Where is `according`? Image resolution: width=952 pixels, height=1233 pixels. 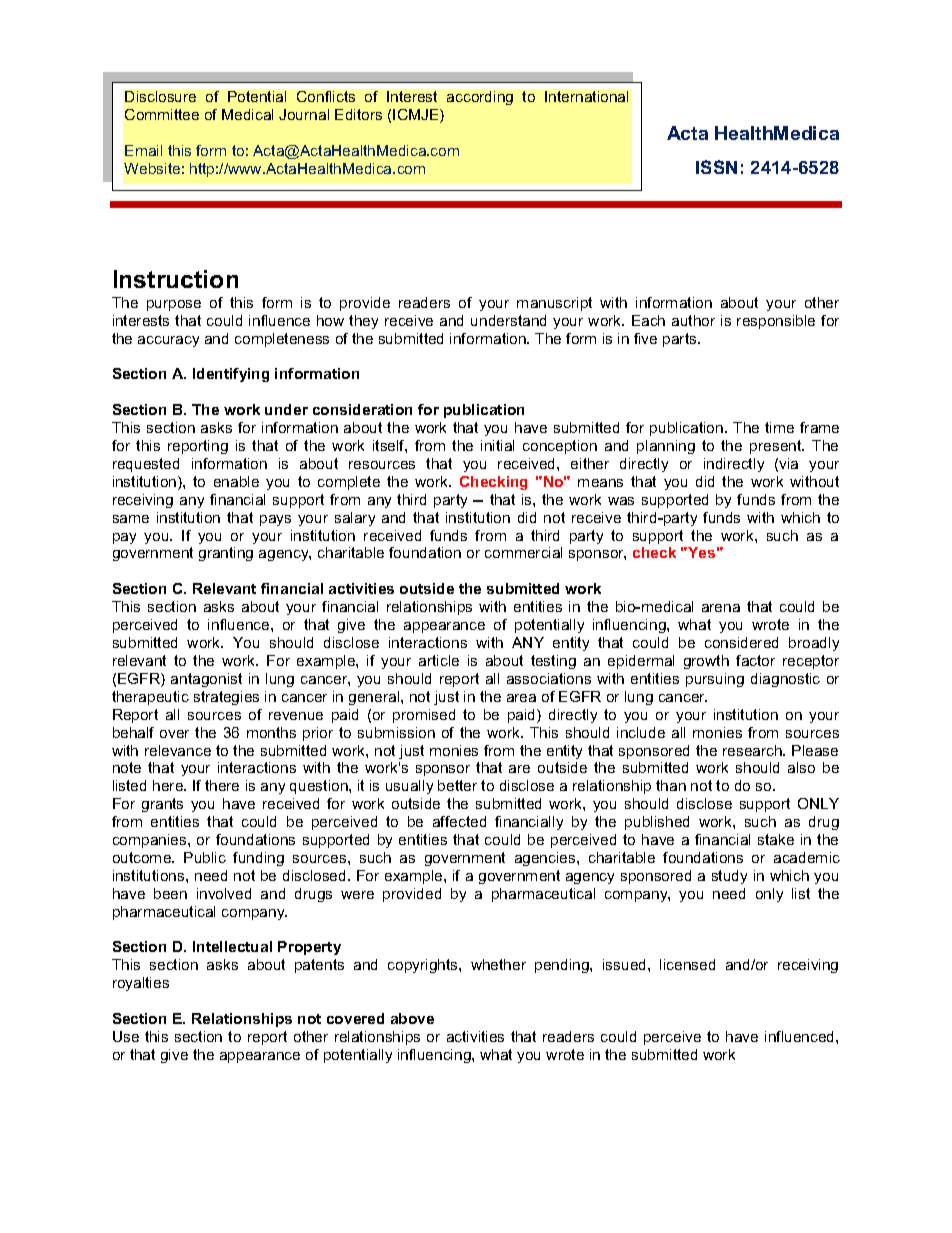
according is located at coordinates (480, 98).
